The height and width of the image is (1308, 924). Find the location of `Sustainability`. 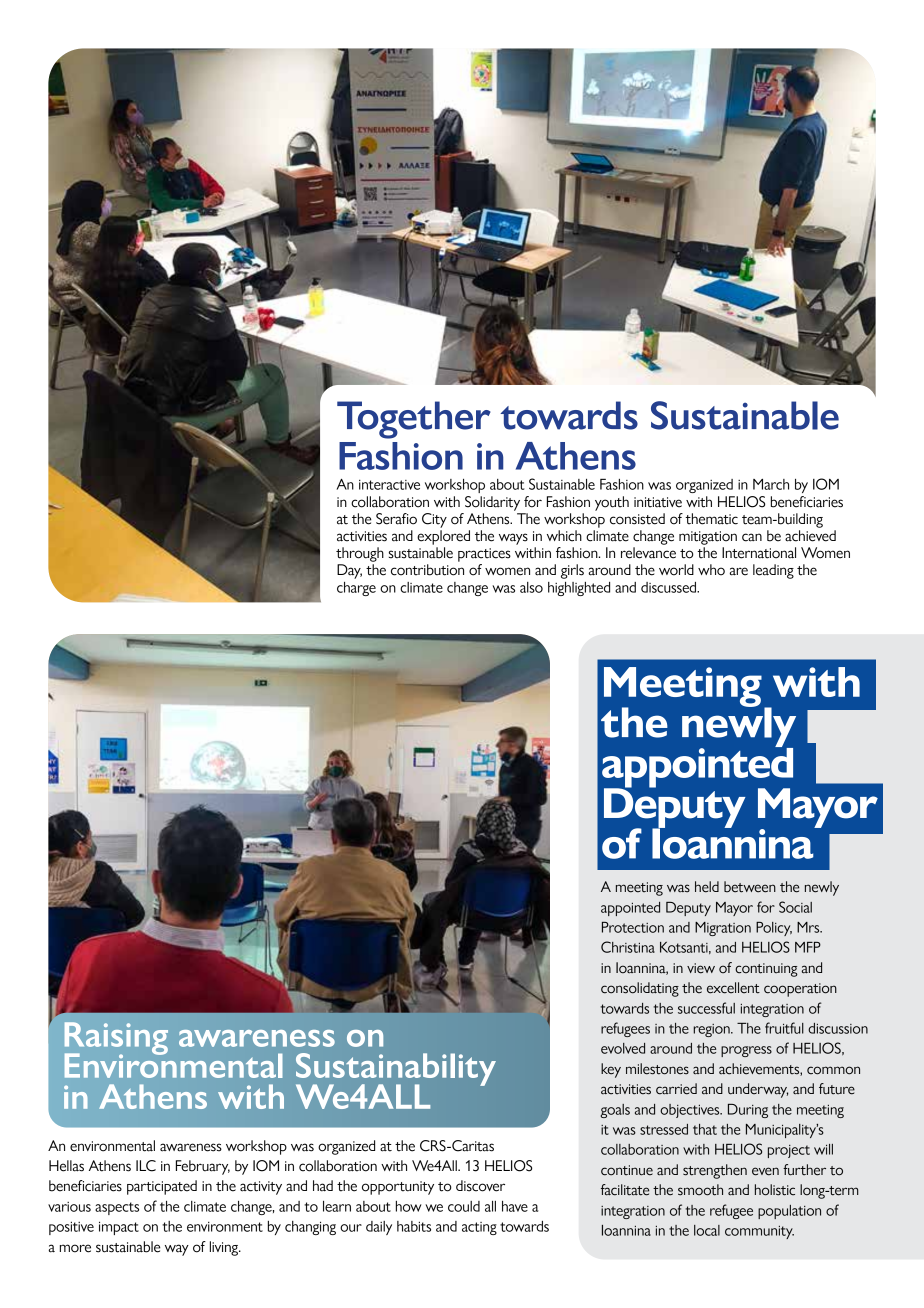

Sustainability is located at coordinates (396, 1070).
